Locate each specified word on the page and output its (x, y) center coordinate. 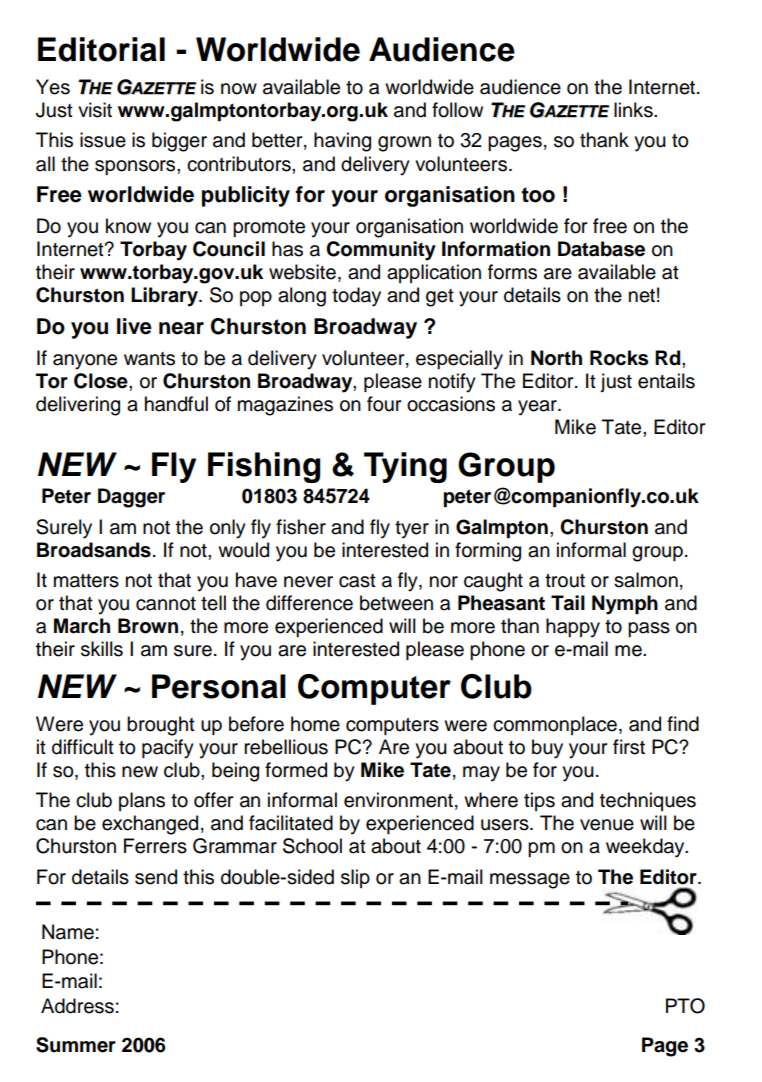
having (342, 142)
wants (149, 359)
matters (86, 581)
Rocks (619, 358)
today (356, 297)
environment (398, 800)
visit (95, 110)
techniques (648, 801)
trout (565, 581)
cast (357, 581)
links (634, 110)
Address (77, 1006)
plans (142, 801)
